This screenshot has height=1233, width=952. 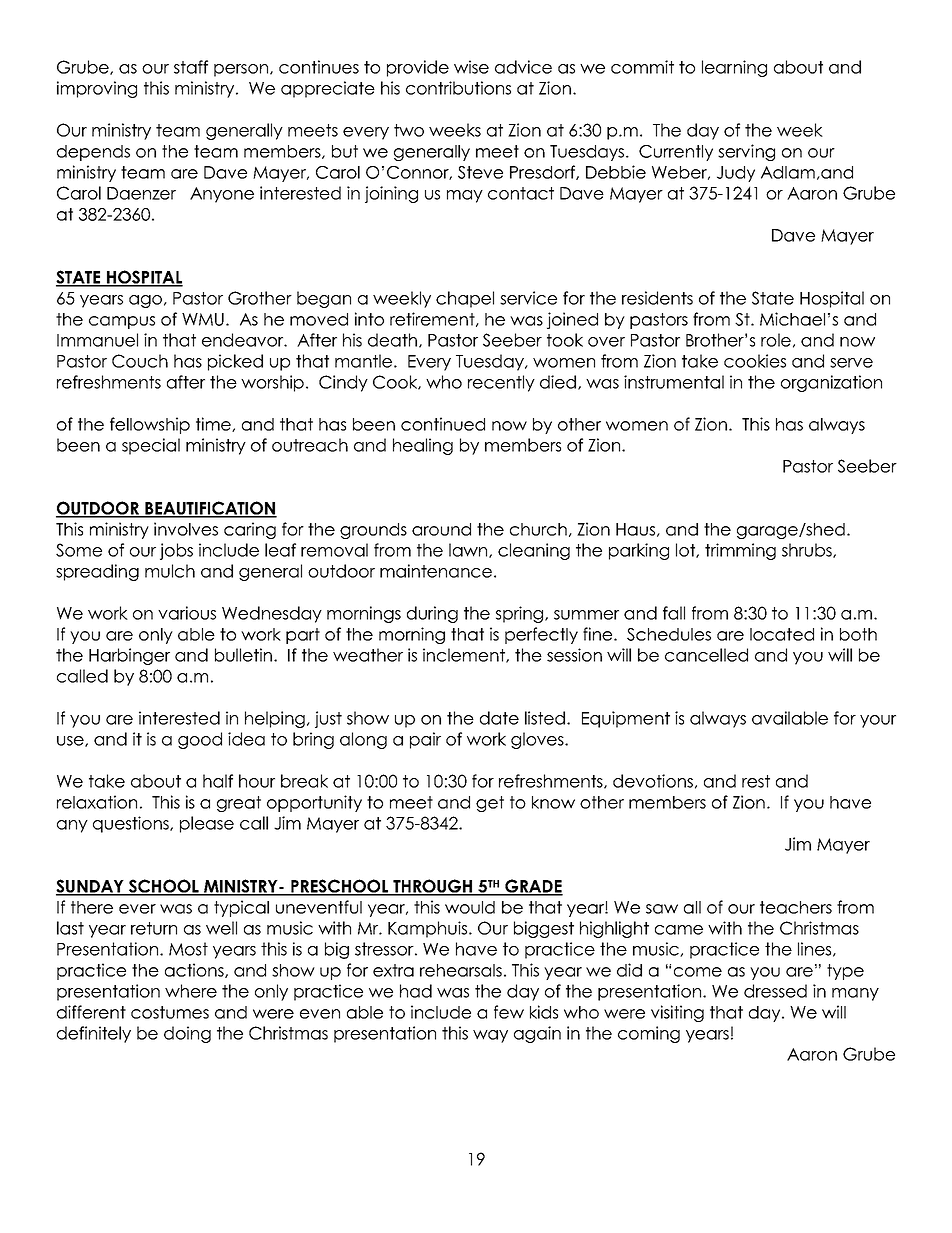 What do you see at coordinates (653, 781) in the screenshot?
I see `devotions` at bounding box center [653, 781].
